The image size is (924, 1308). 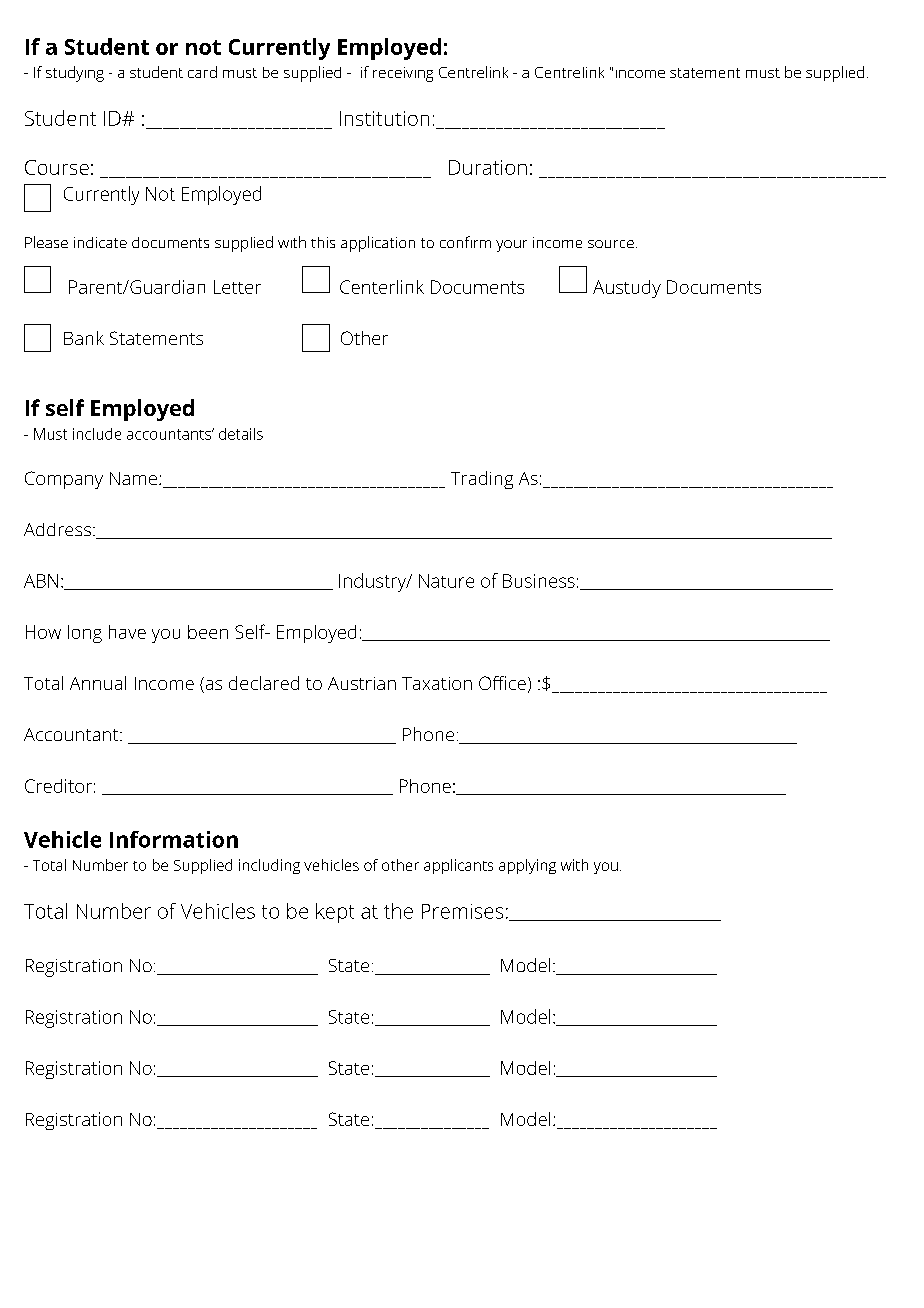 I want to click on applying, so click(x=527, y=866).
